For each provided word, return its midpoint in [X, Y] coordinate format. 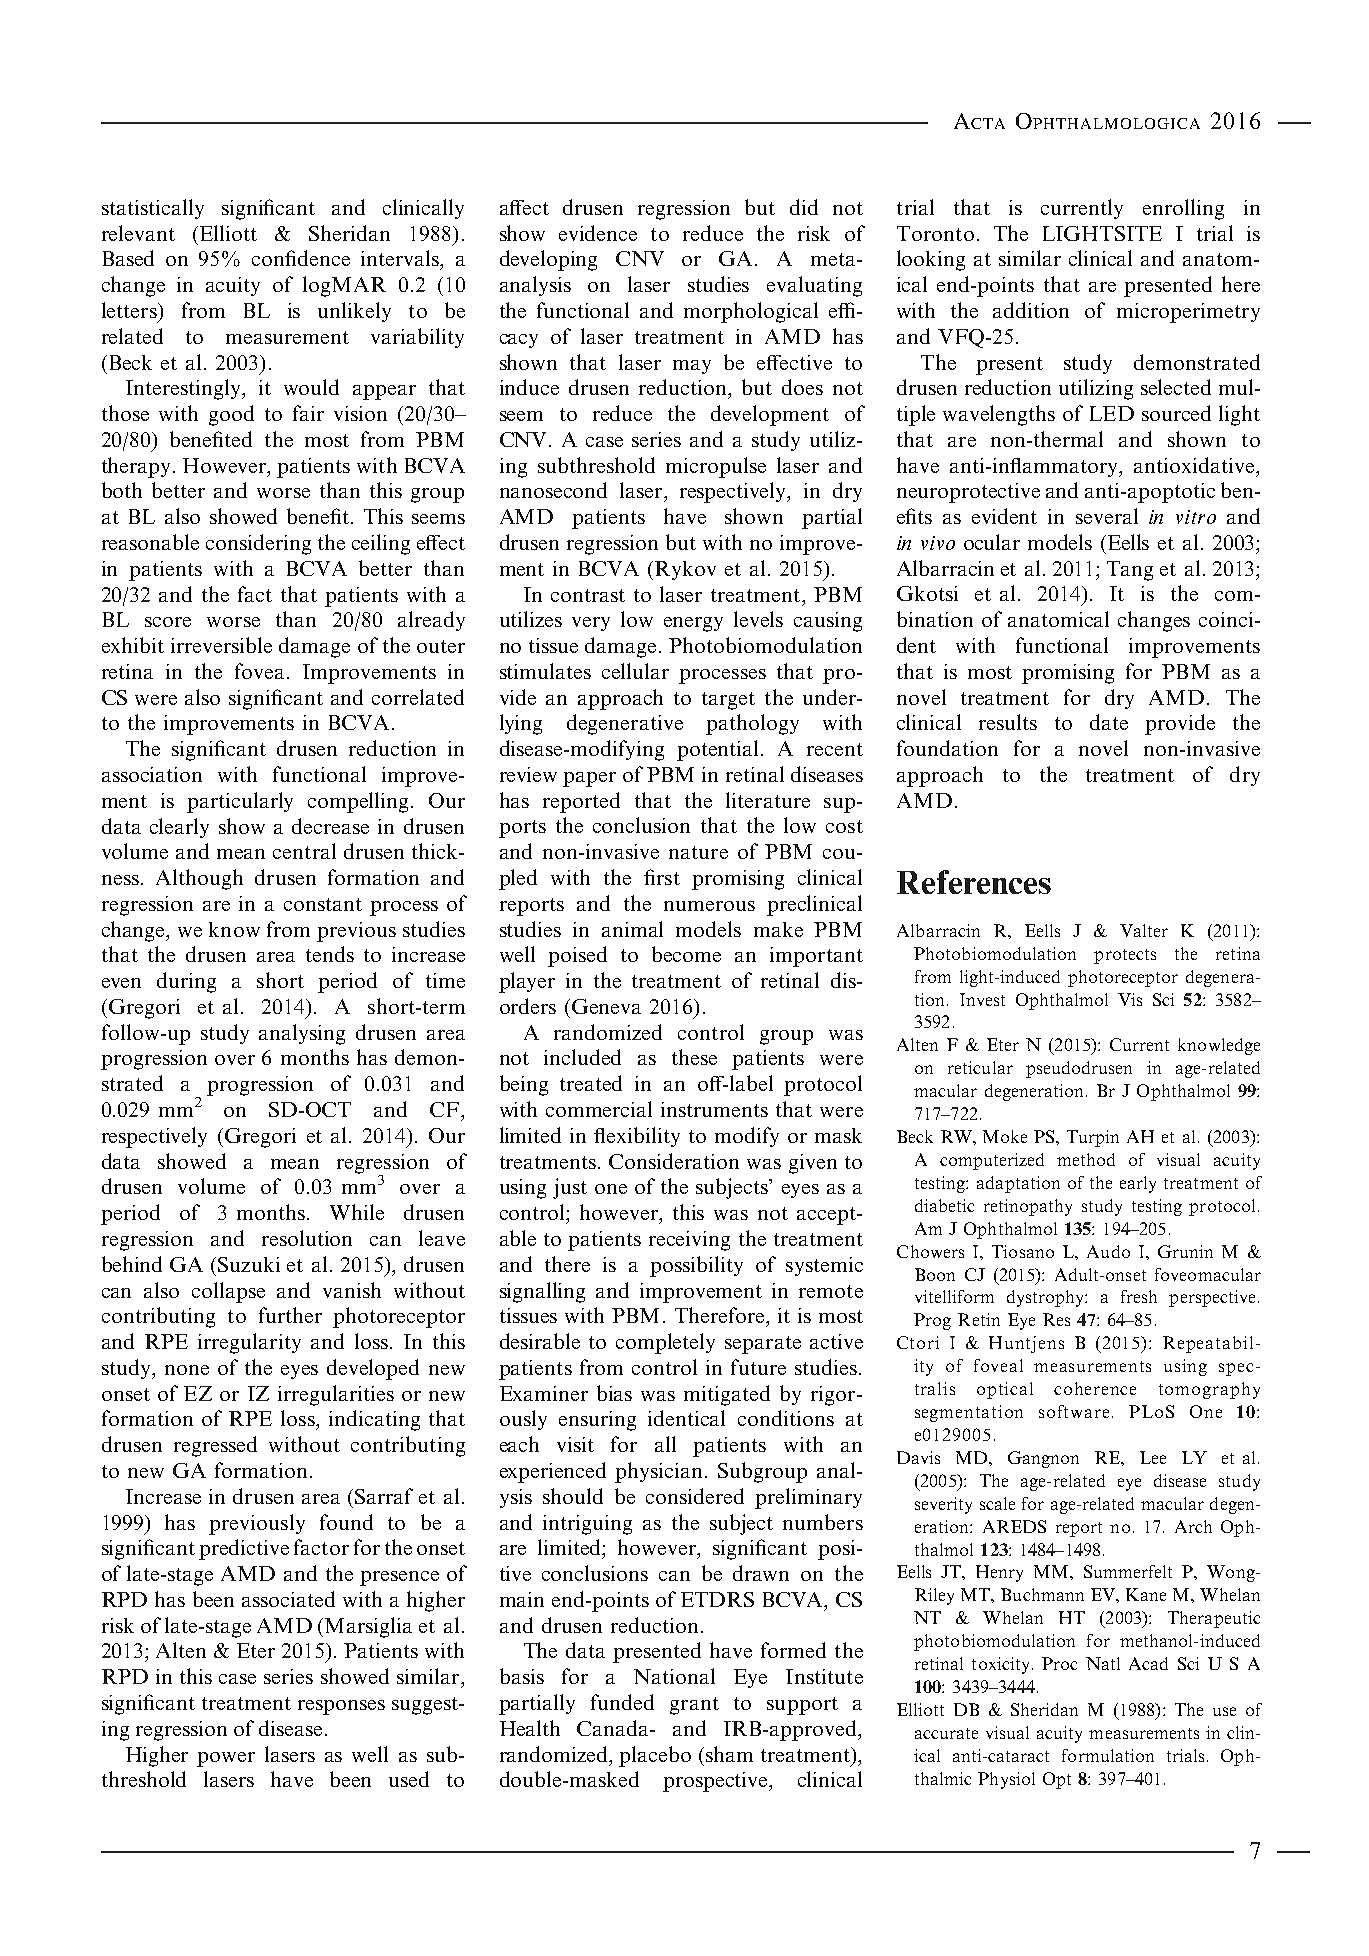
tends [330, 954]
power [226, 1759]
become [686, 954]
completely [665, 1343]
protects [1125, 956]
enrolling [1183, 209]
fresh [1139, 1296]
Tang [1130, 571]
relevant [138, 233]
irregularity [249, 1343]
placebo [655, 1756]
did [804, 207]
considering [258, 544]
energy [693, 624]
